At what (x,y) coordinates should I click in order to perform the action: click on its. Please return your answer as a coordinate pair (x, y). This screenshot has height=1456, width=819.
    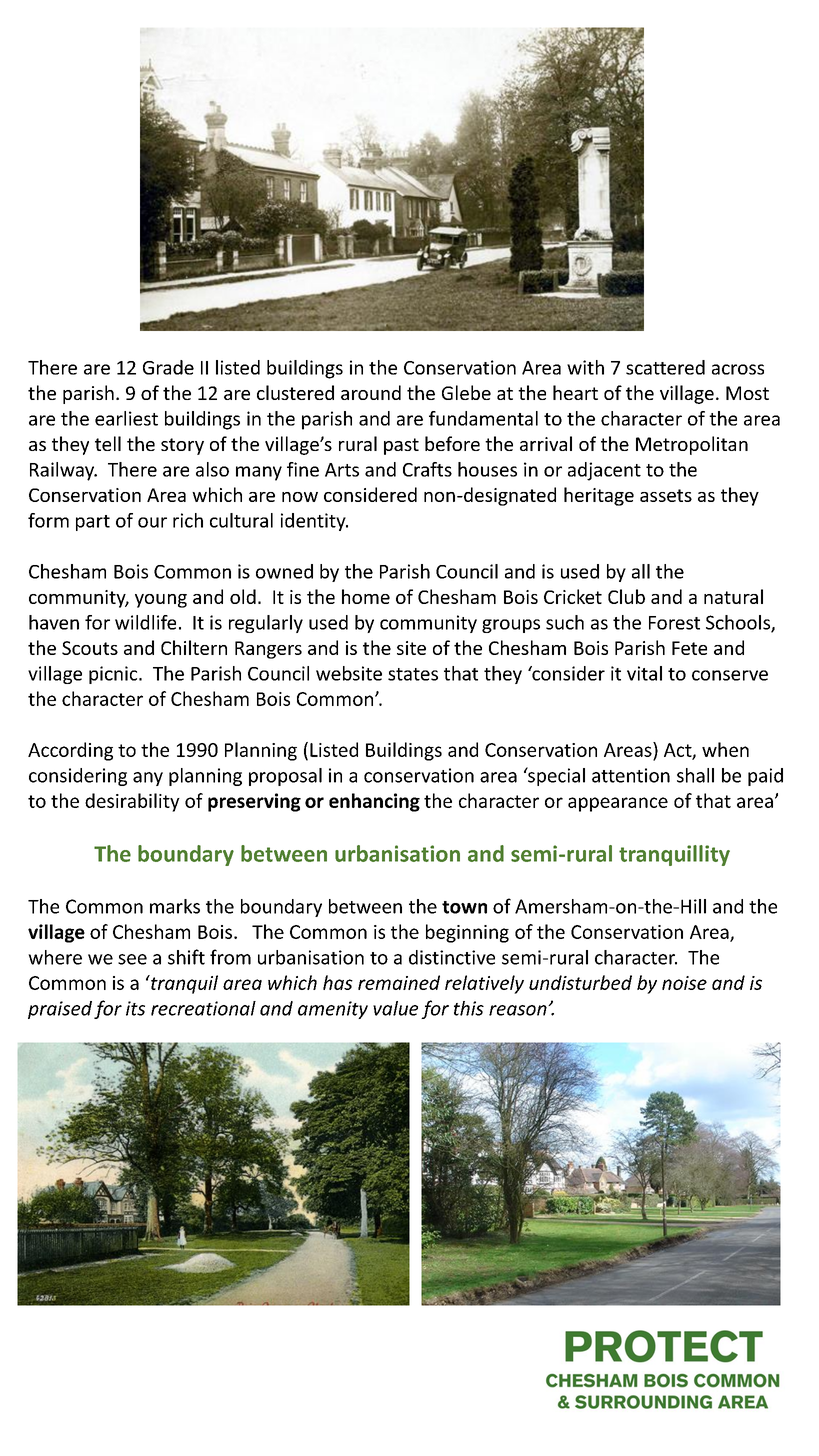
    Looking at the image, I should click on (135, 1008).
